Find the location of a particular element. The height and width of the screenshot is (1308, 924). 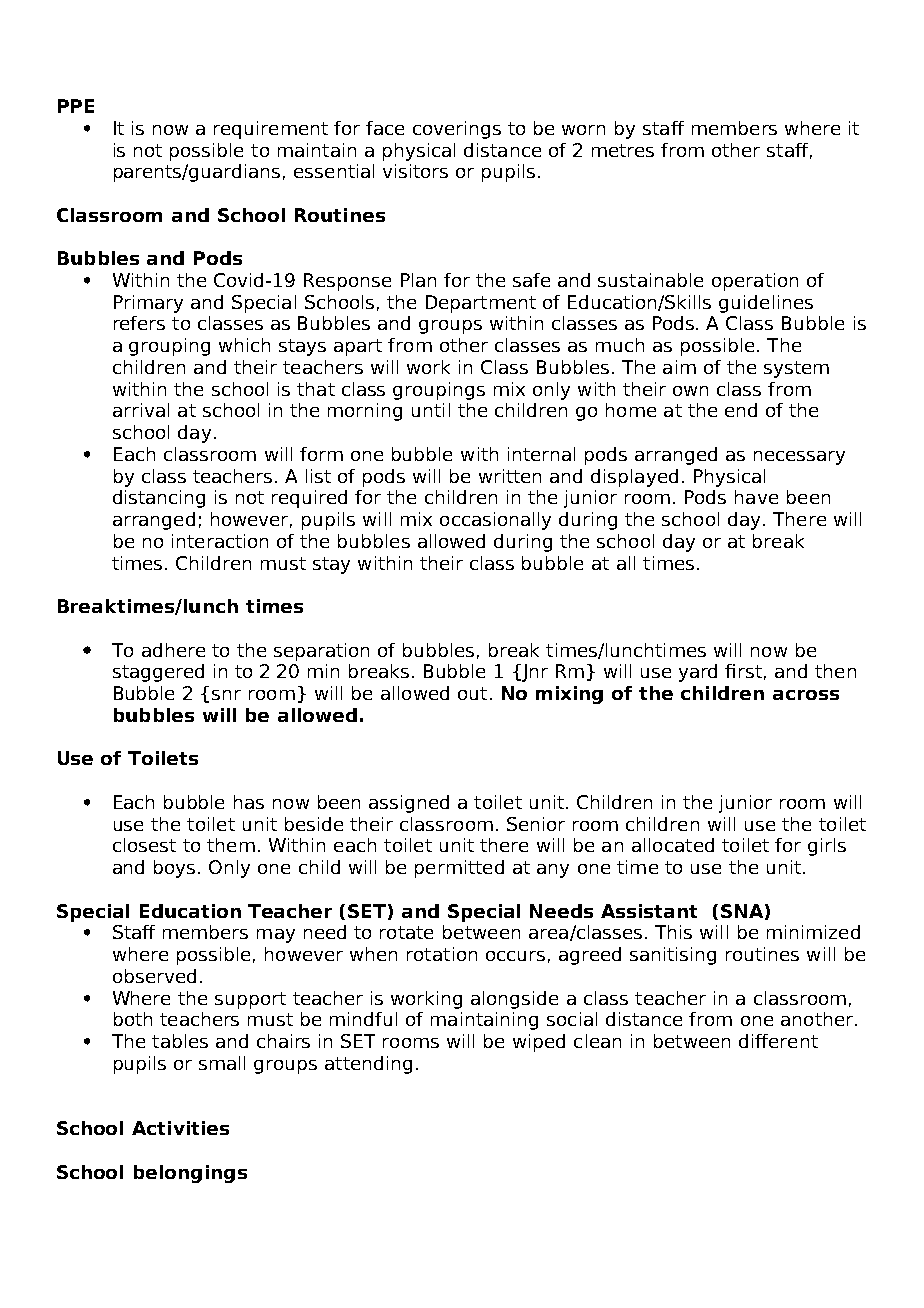

own is located at coordinates (690, 391).
